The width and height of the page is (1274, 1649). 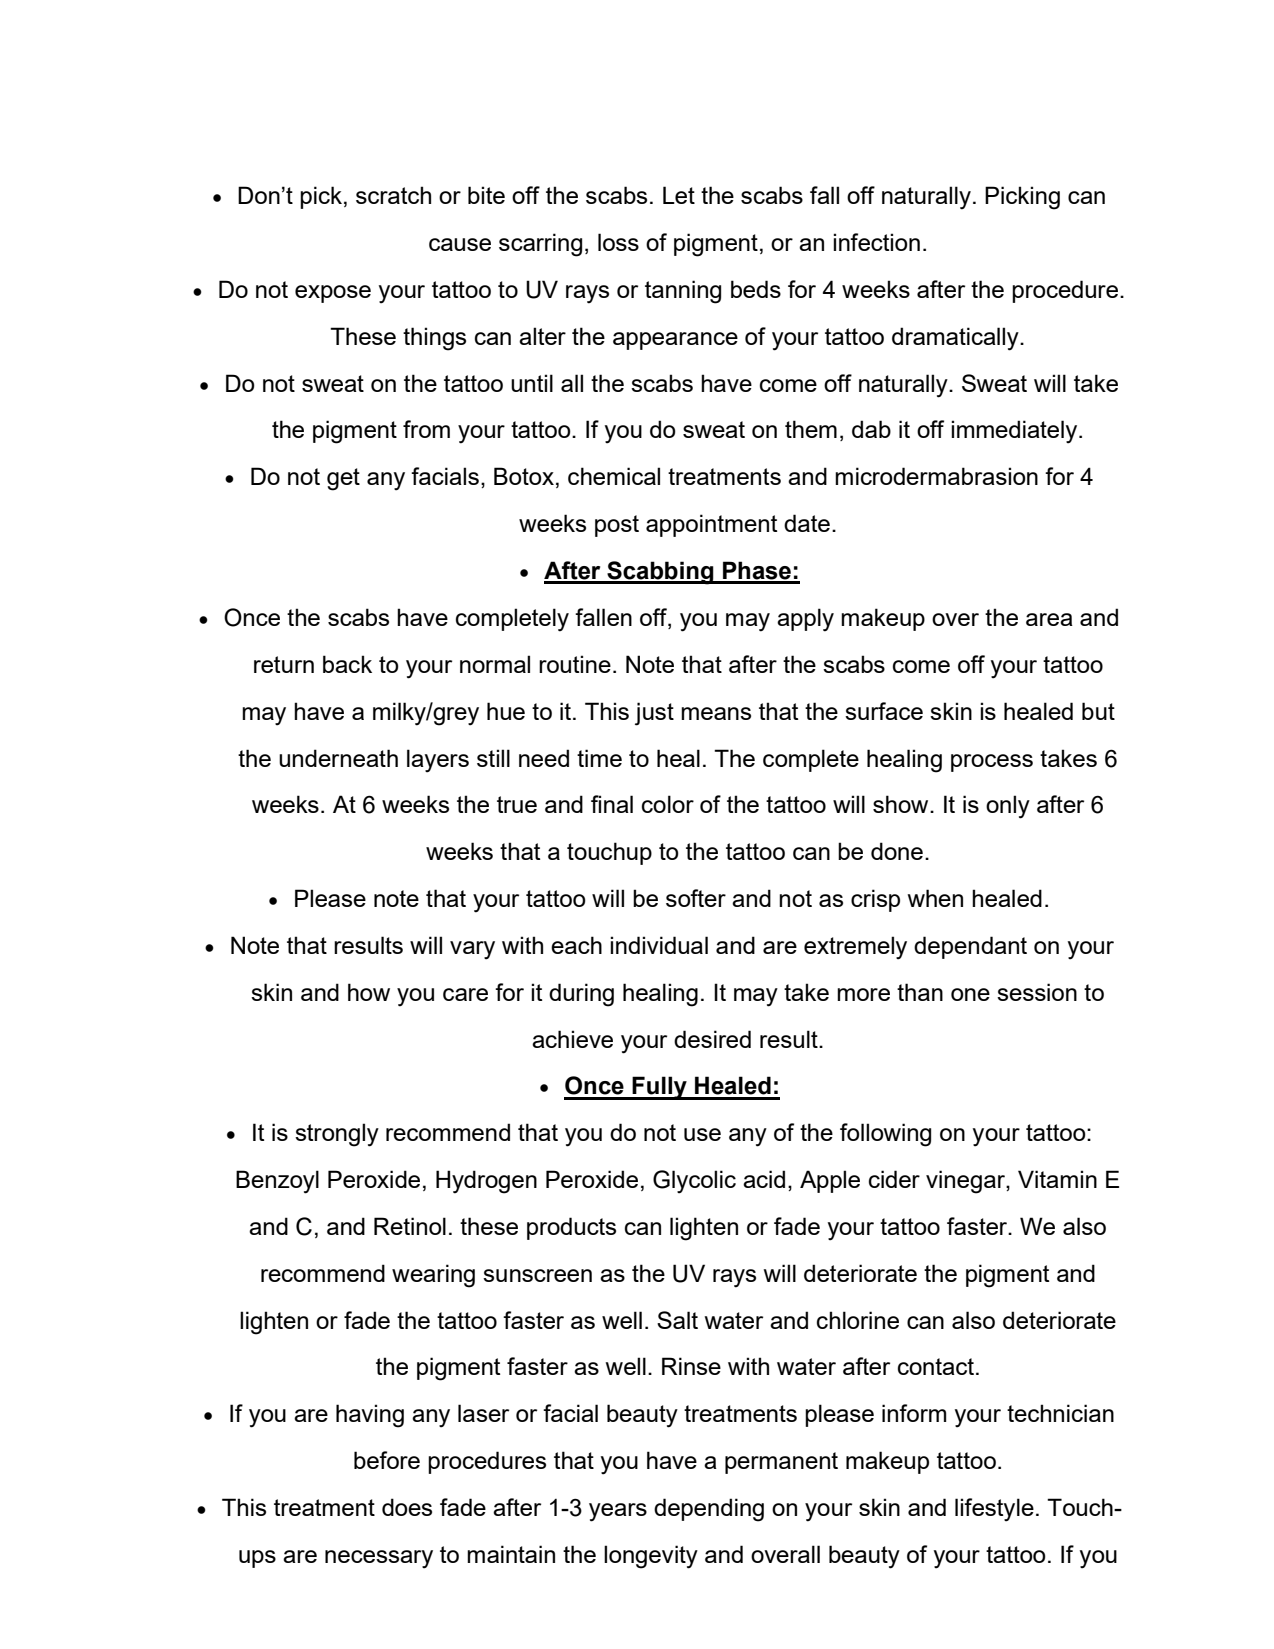 I want to click on Vitamin, so click(x=1057, y=1179).
